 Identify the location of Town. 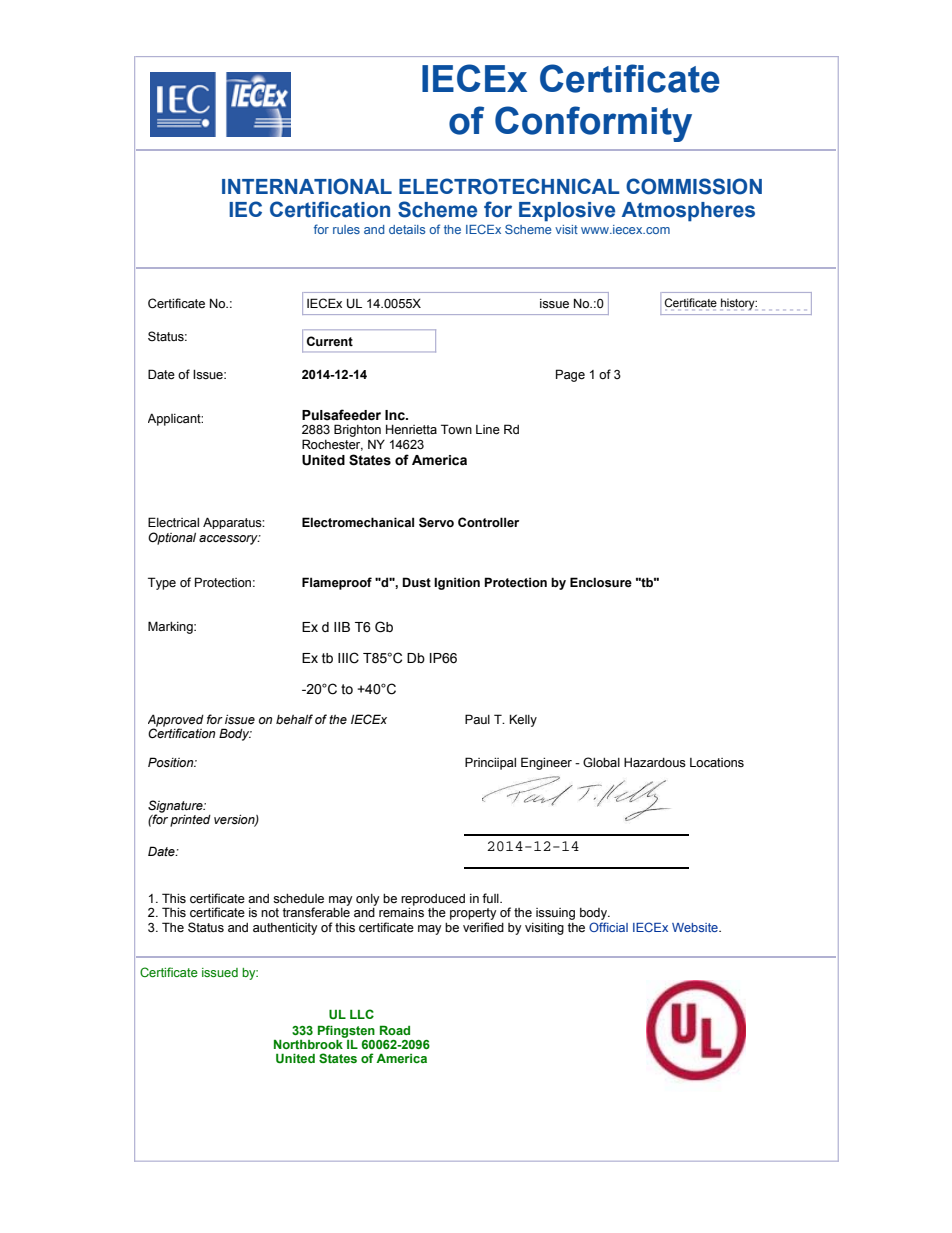
(456, 429).
